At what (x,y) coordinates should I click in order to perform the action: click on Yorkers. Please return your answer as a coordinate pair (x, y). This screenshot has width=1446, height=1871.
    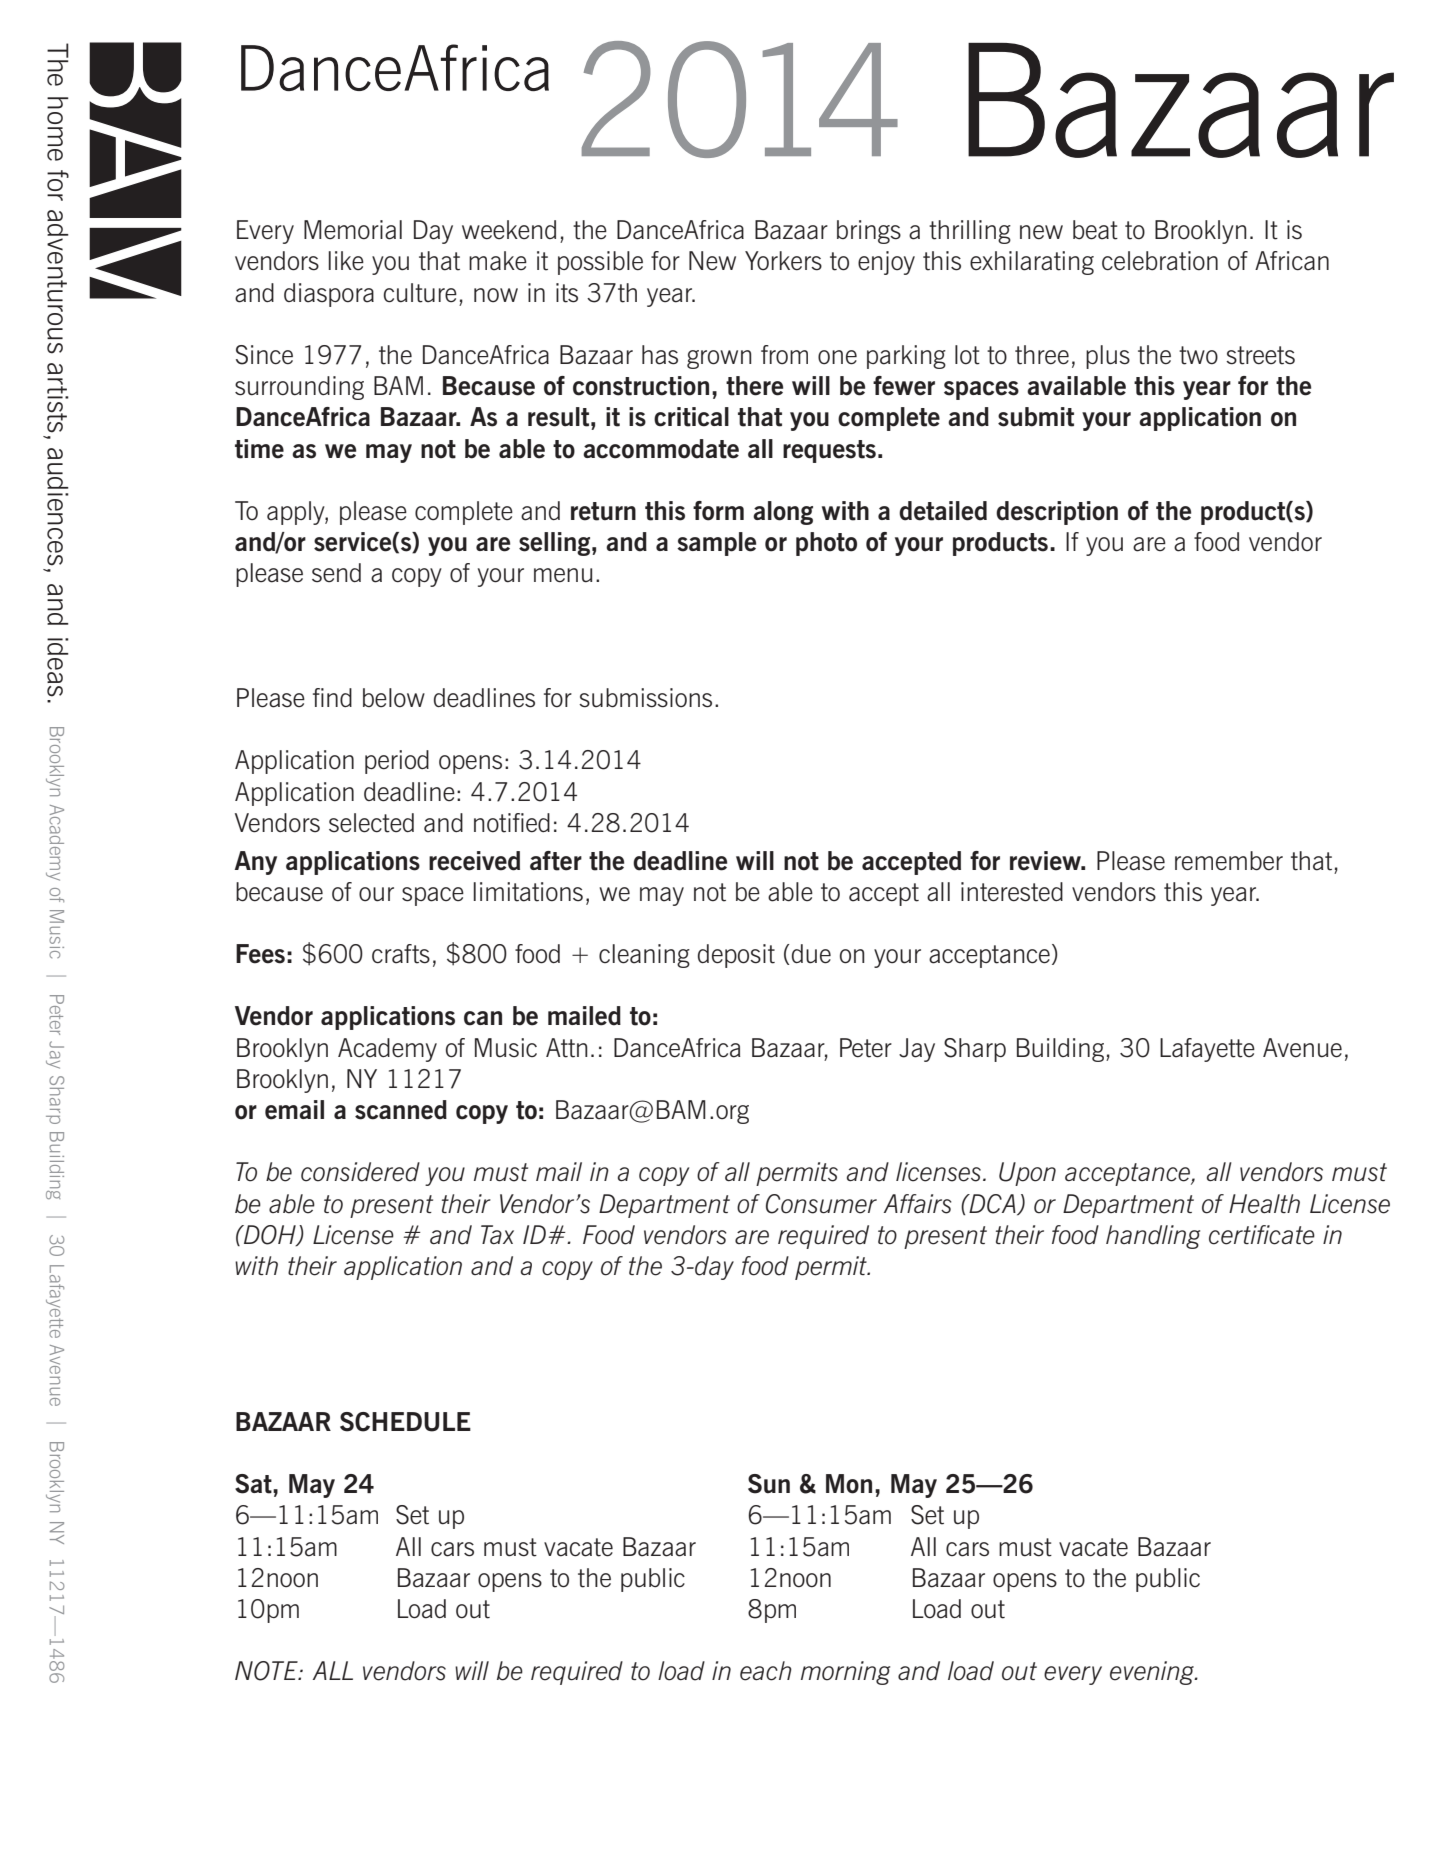
    Looking at the image, I should click on (783, 261).
